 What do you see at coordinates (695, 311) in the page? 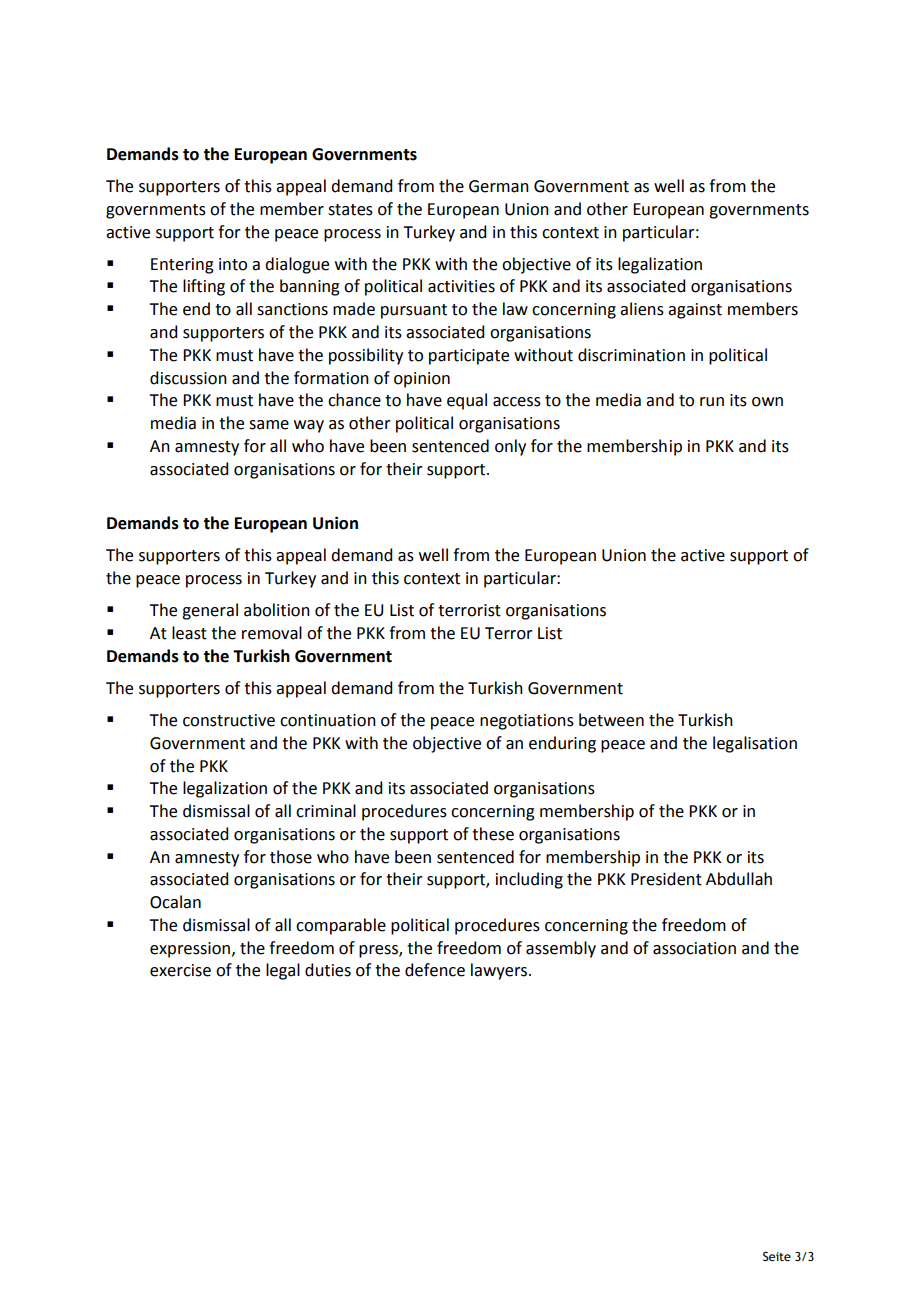
I see `against` at bounding box center [695, 311].
